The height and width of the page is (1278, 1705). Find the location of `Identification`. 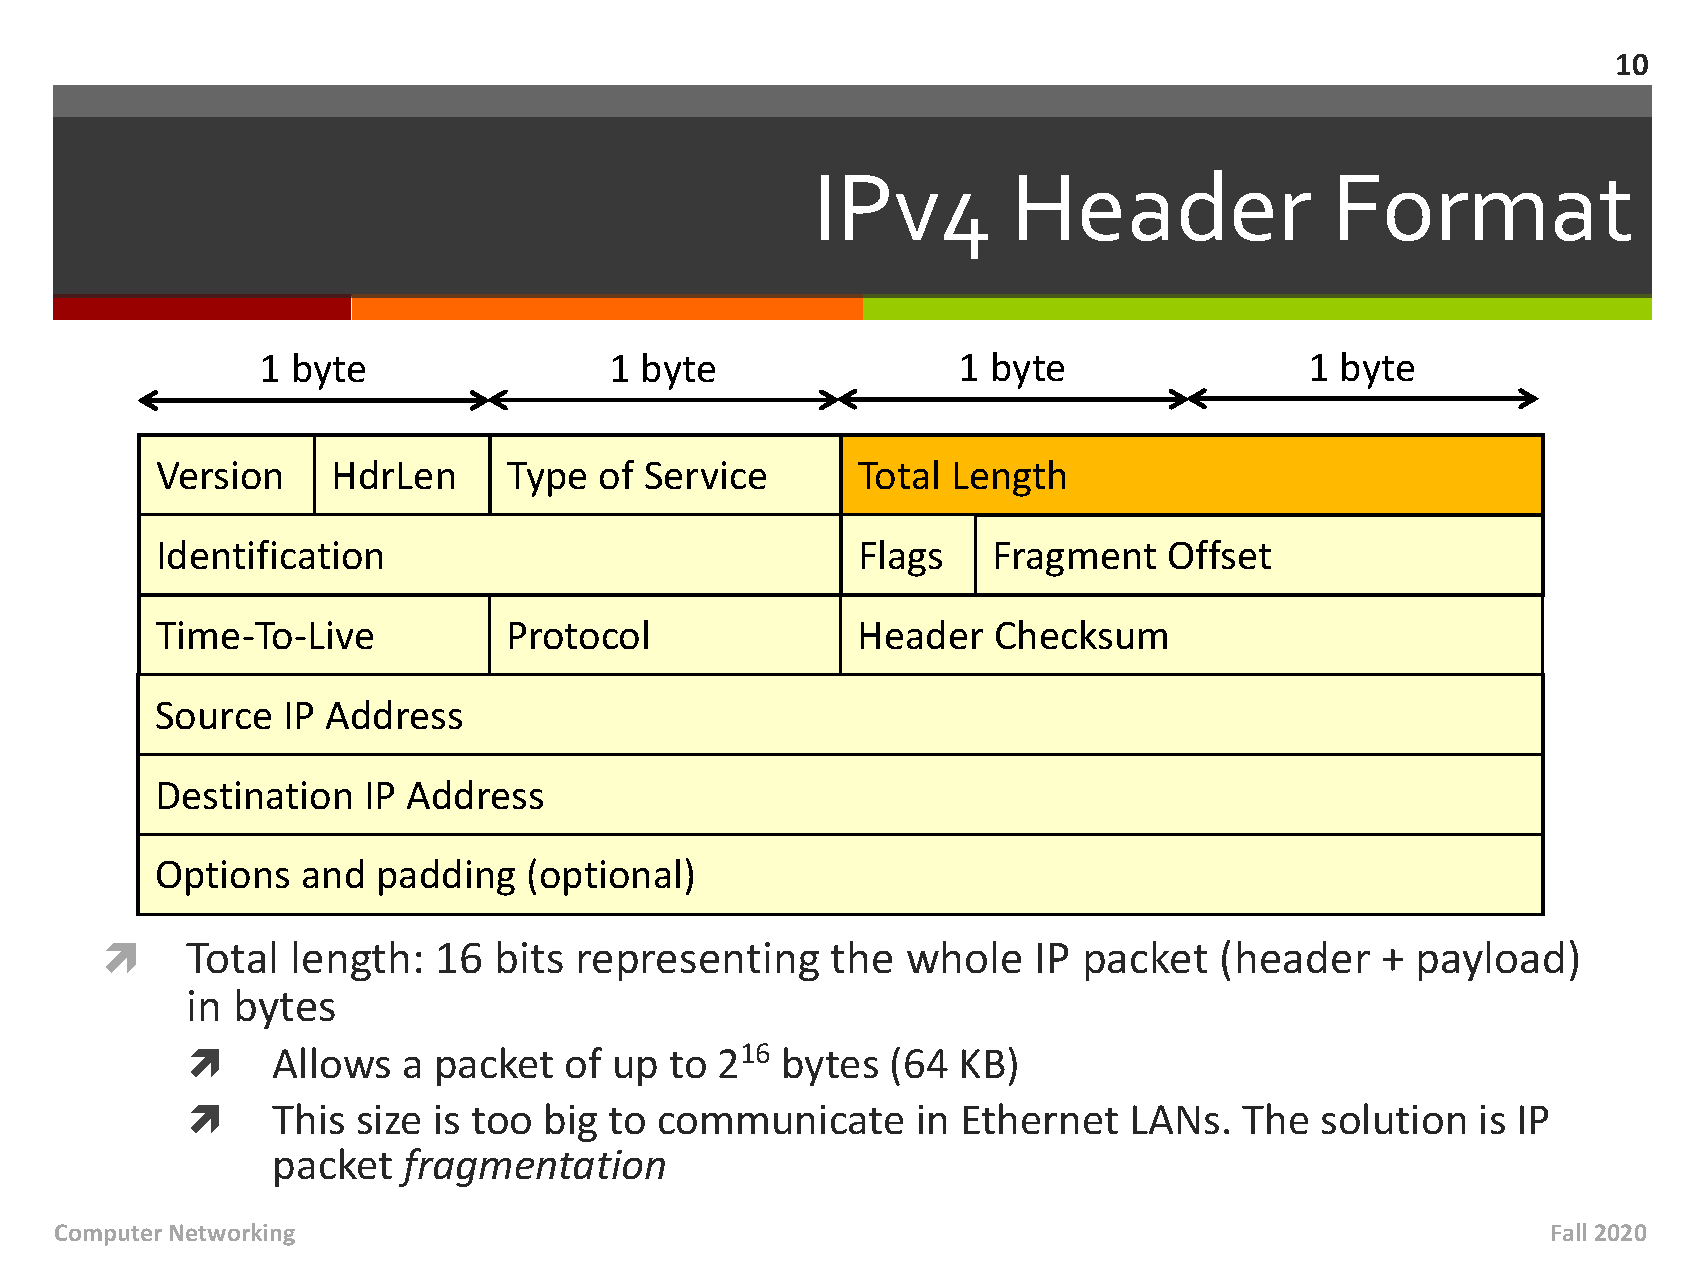

Identification is located at coordinates (271, 554).
